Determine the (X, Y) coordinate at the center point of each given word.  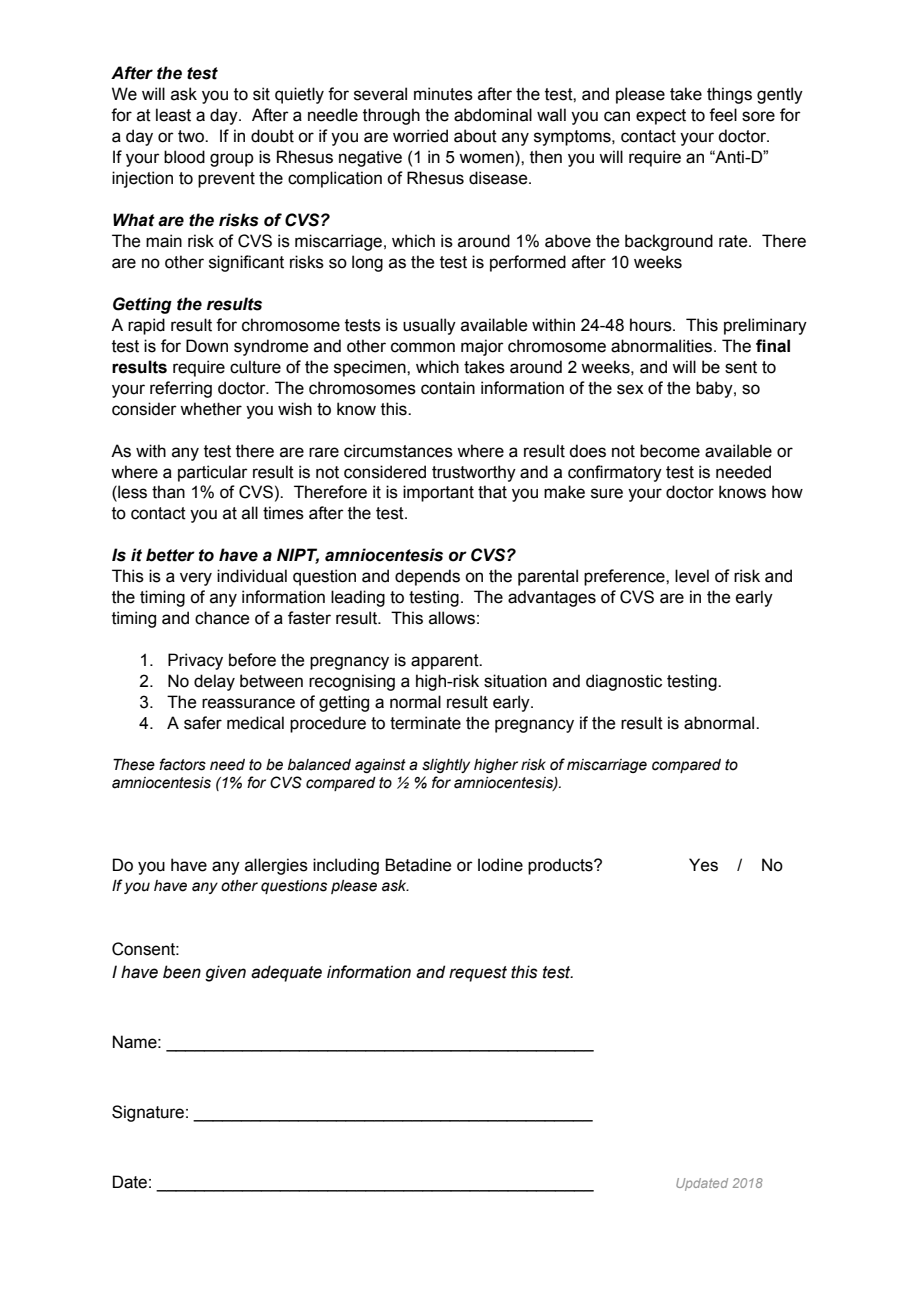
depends (427, 577)
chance (222, 618)
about (475, 136)
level (692, 576)
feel (723, 115)
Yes (703, 865)
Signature (148, 1113)
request (478, 974)
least (173, 115)
